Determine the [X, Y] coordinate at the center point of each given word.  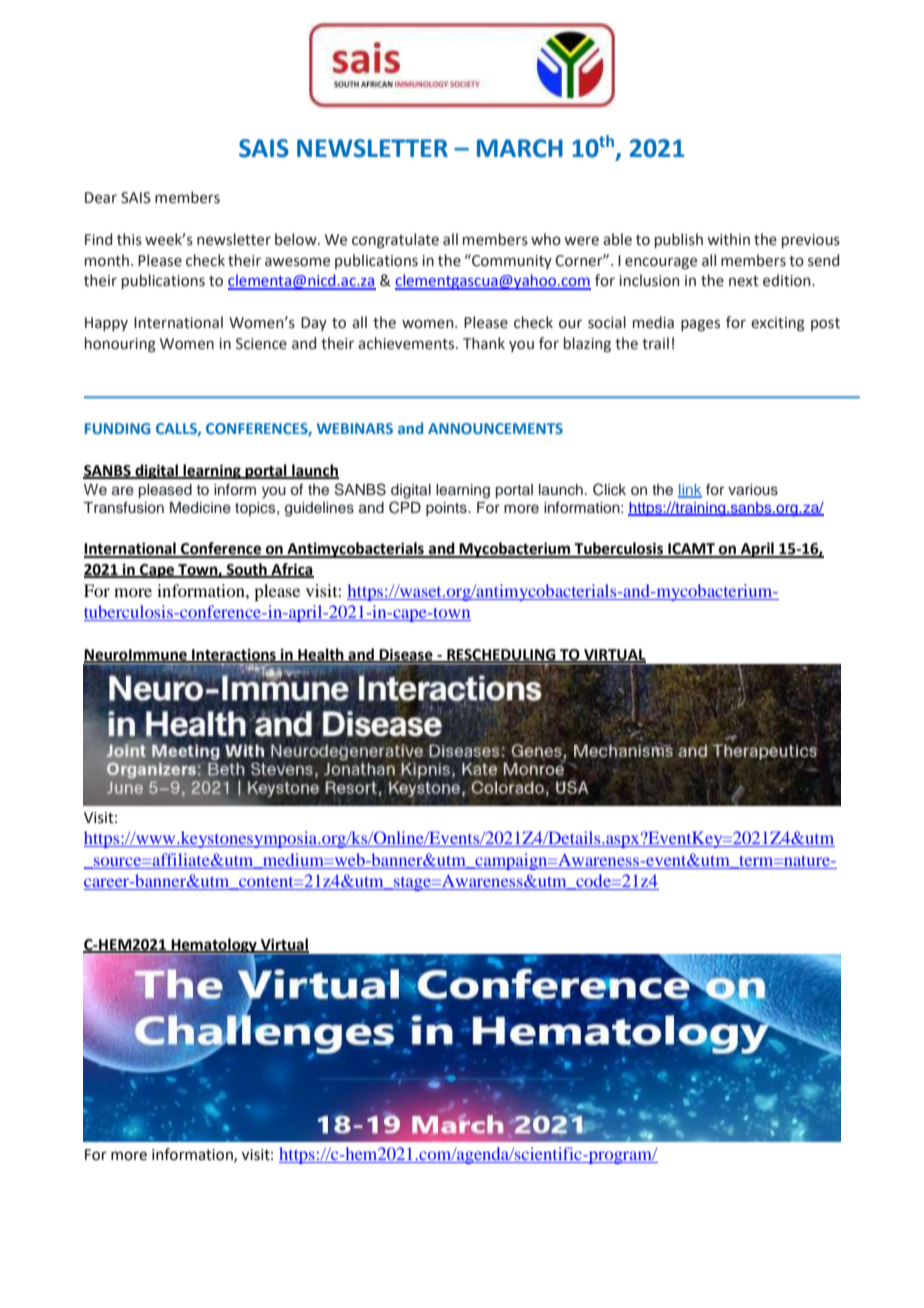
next [744, 281]
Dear [101, 198]
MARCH [520, 148]
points [447, 509]
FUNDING [117, 428]
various [753, 490]
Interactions [234, 655]
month [107, 260]
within [728, 239]
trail [655, 343]
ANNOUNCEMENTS [495, 428]
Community [511, 261]
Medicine [200, 508]
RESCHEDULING [501, 655]
